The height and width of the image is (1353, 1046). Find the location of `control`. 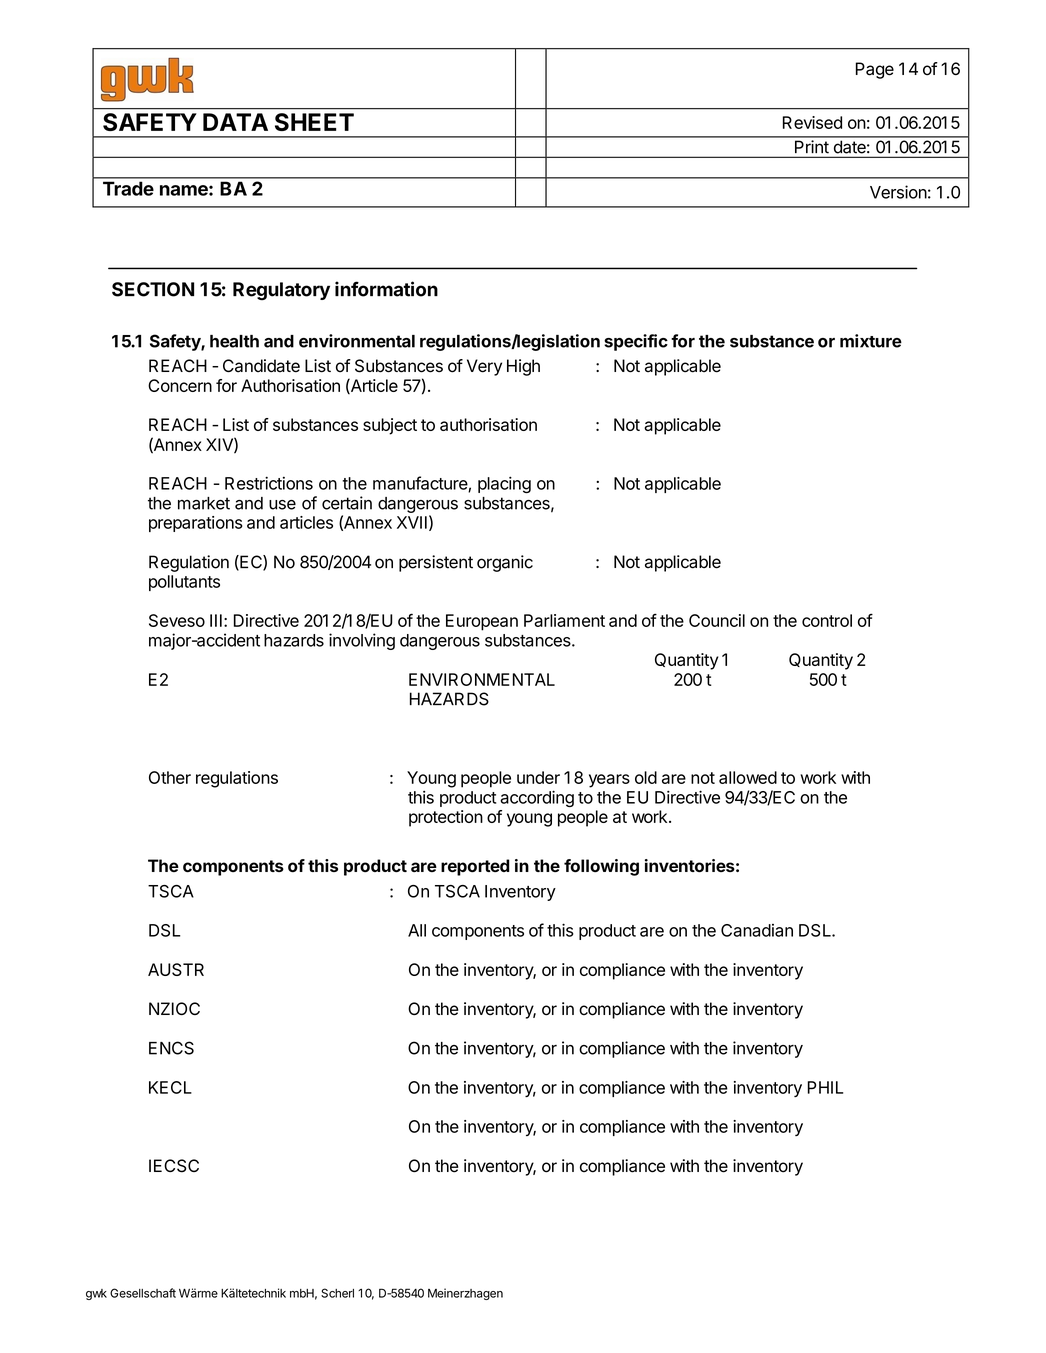

control is located at coordinates (827, 620).
